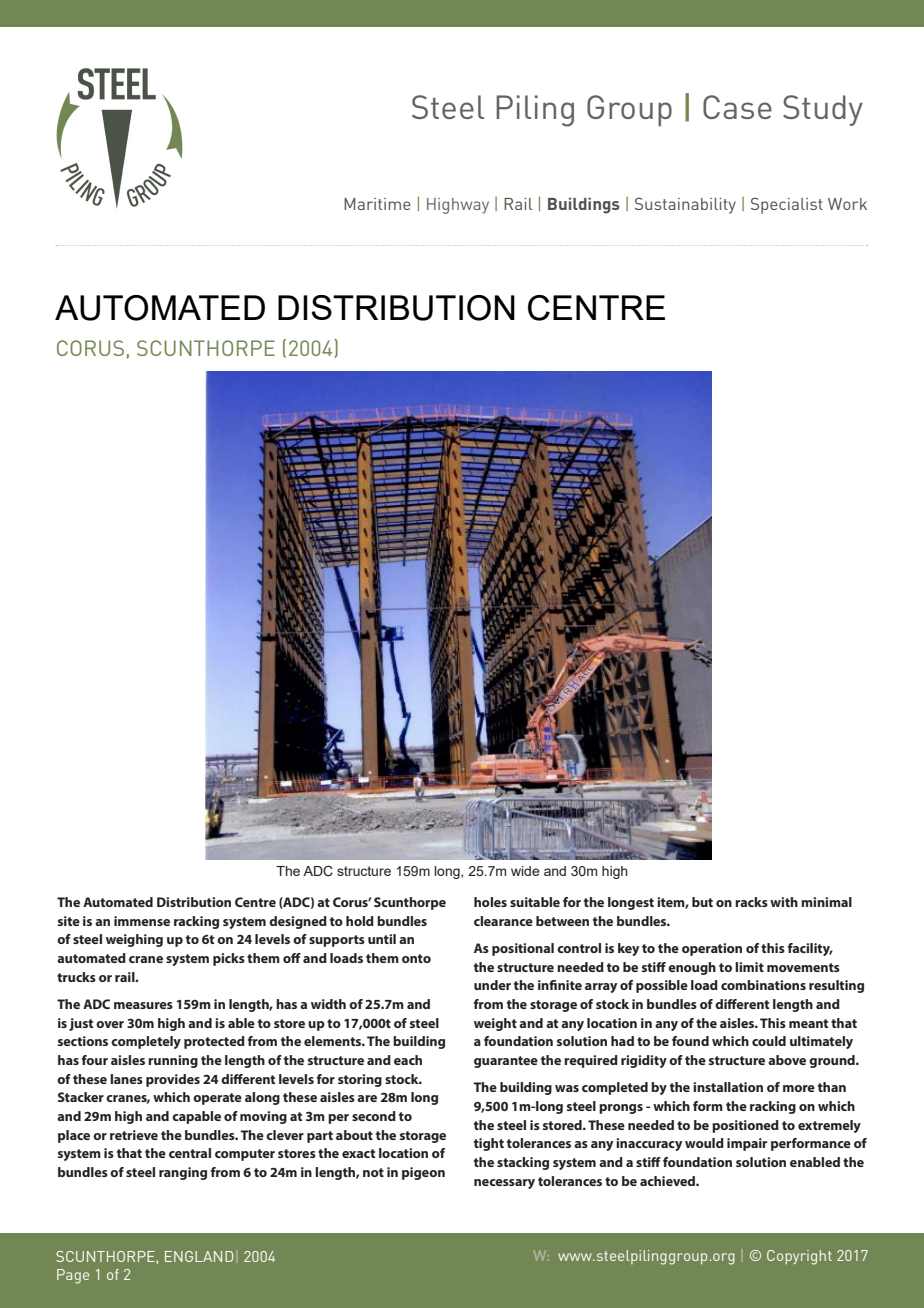 The height and width of the screenshot is (1308, 924). Describe the element at coordinates (490, 902) in the screenshot. I see `holes` at that location.
